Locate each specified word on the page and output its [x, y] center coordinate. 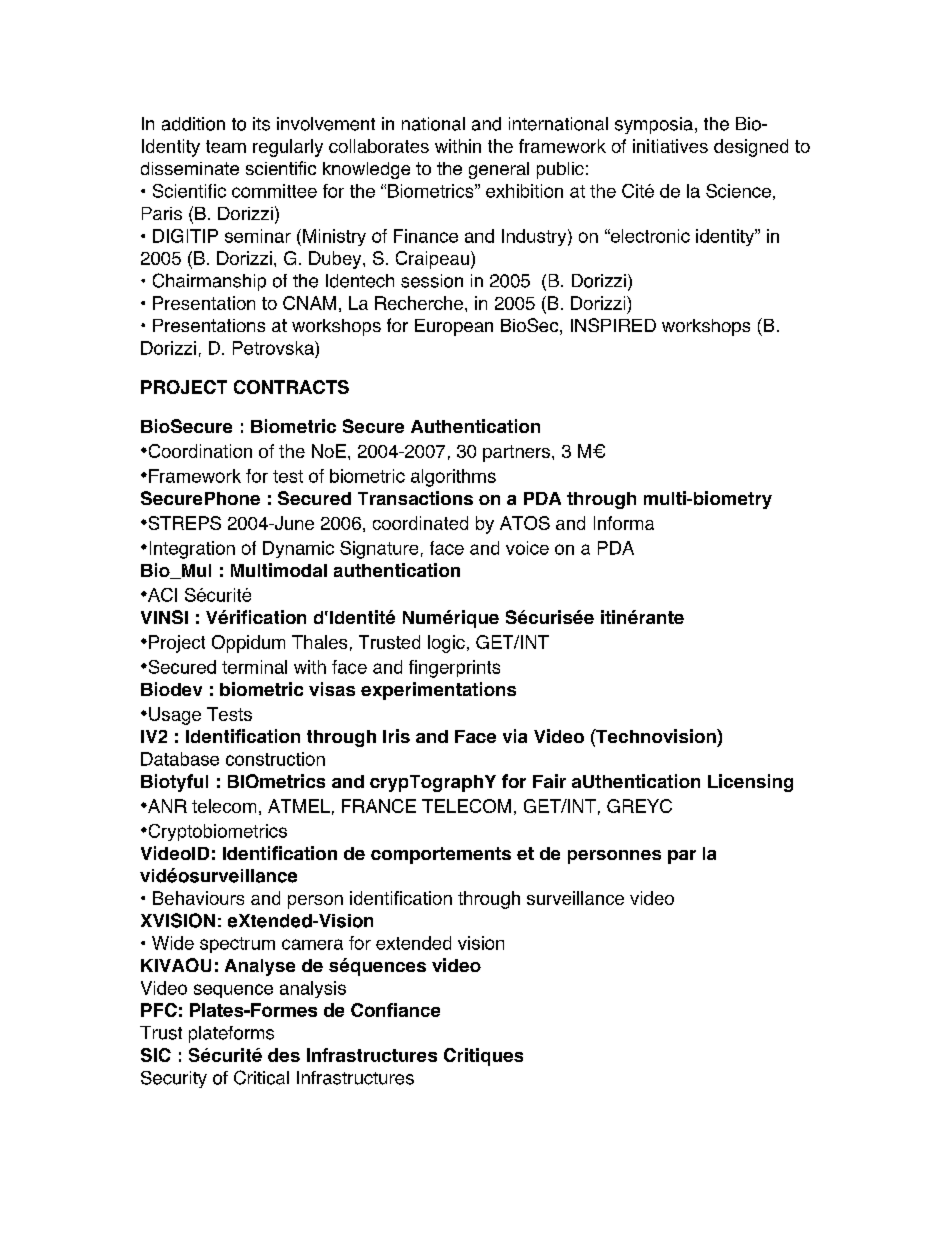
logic [446, 644]
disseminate [190, 168]
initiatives [670, 146]
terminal [254, 667]
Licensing [750, 783]
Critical [261, 1077]
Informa [624, 523]
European [454, 327]
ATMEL [299, 806]
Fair [549, 781]
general [499, 170]
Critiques [483, 1057]
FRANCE [379, 806]
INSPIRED [613, 325]
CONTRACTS [291, 387]
